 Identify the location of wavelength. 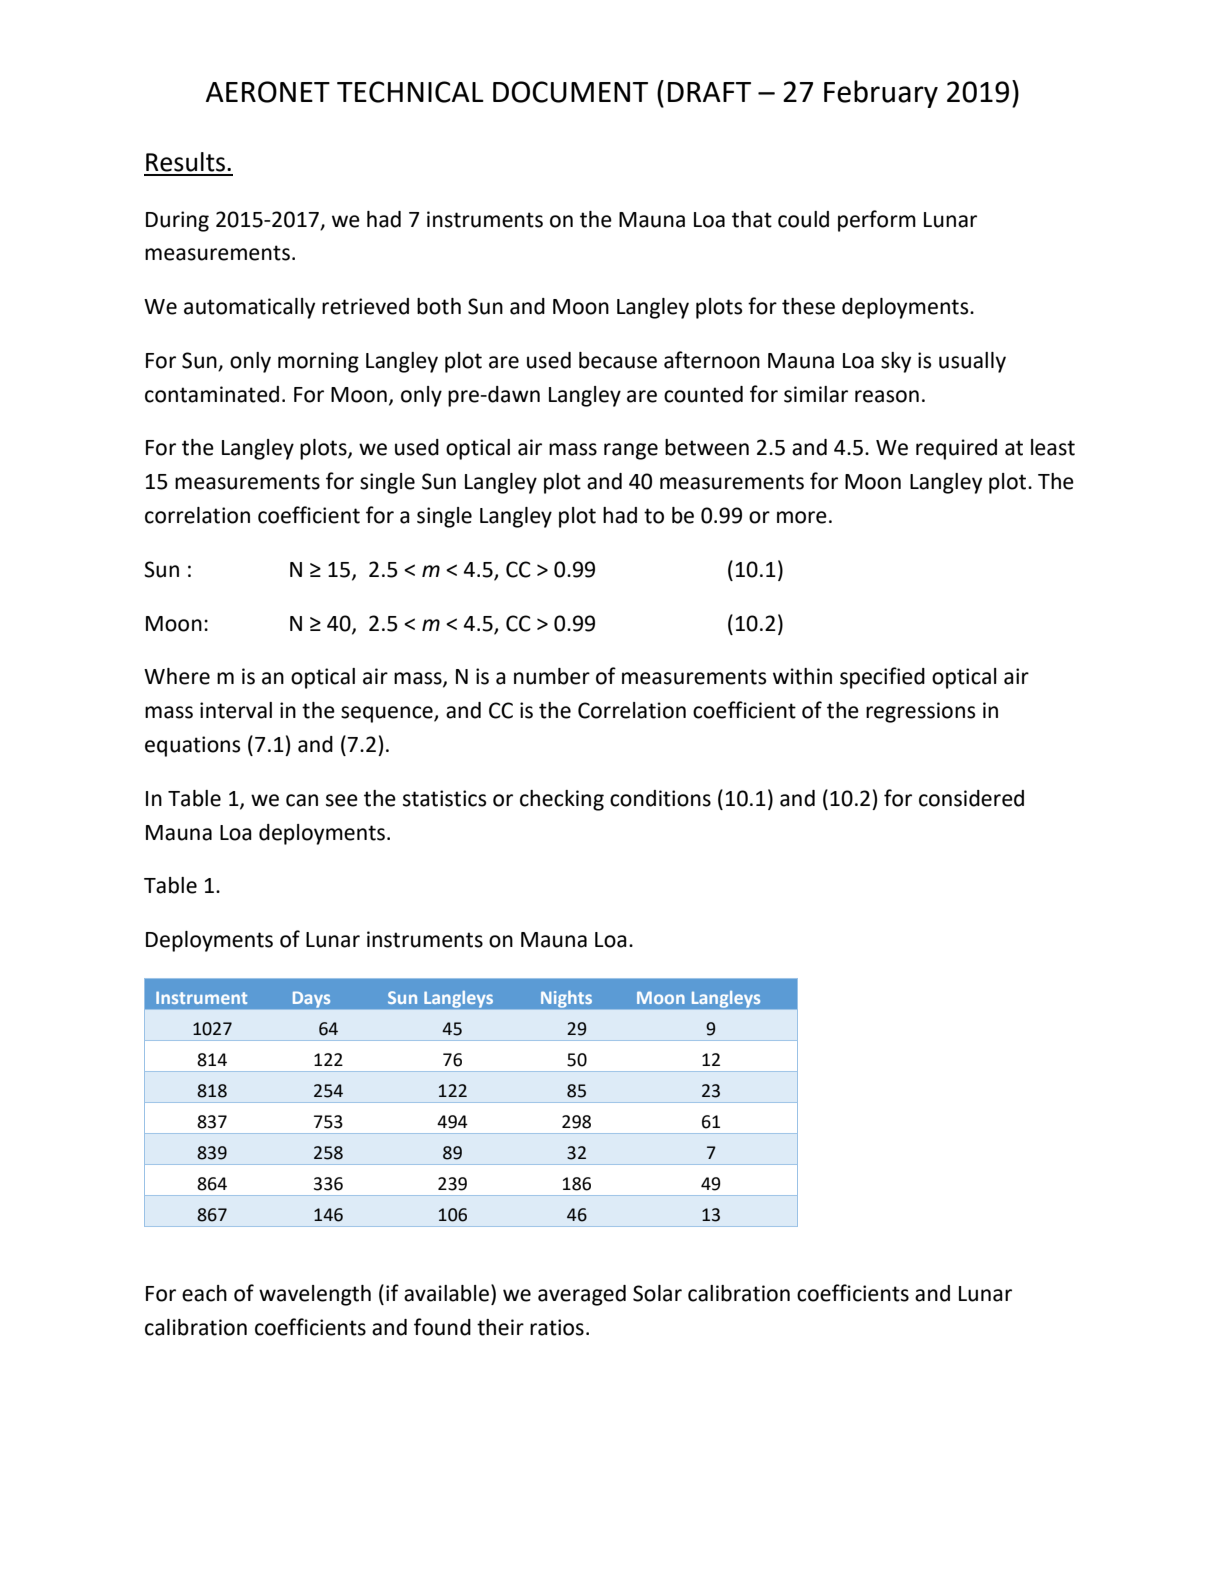
(315, 1295).
